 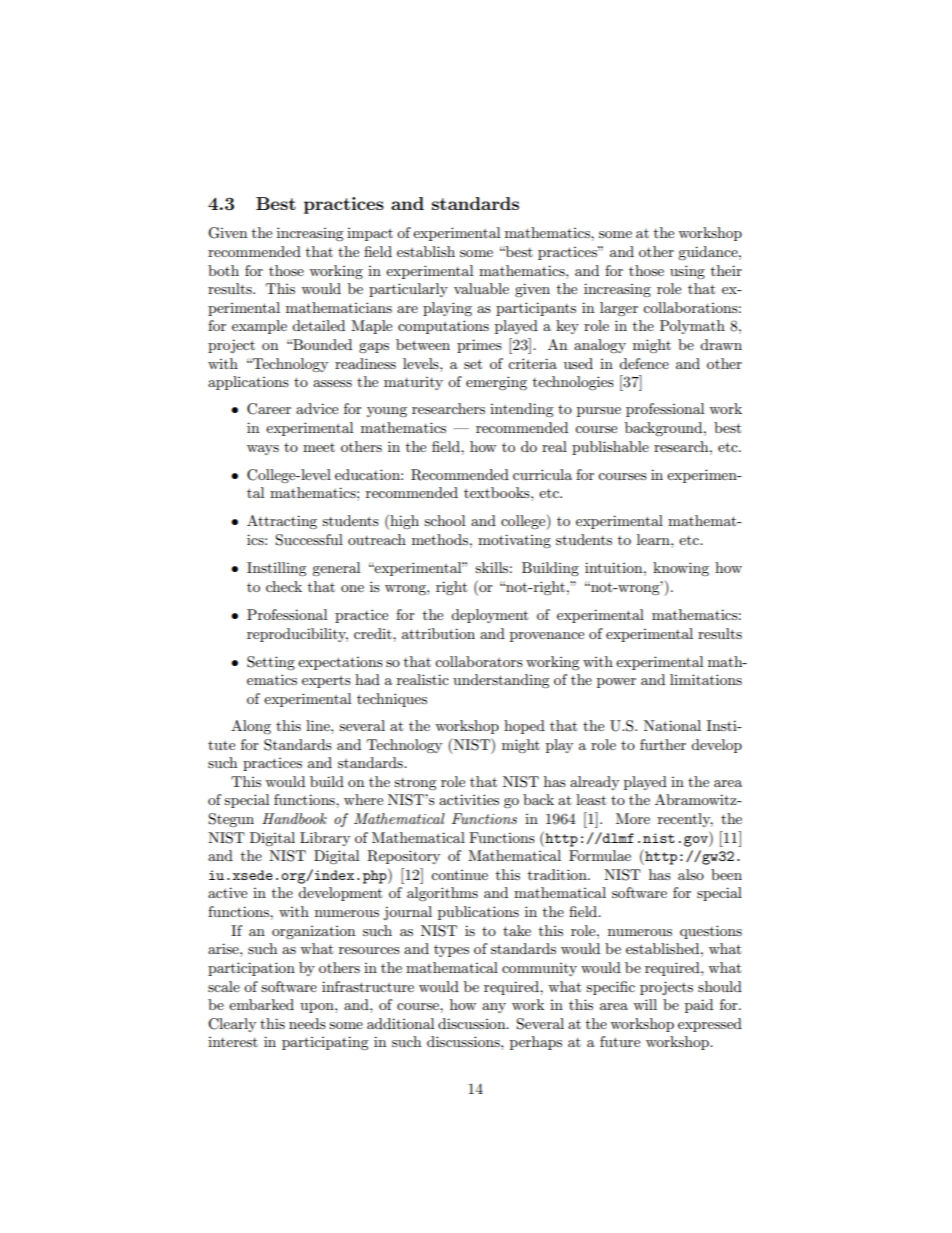 I want to click on both, so click(x=223, y=270).
